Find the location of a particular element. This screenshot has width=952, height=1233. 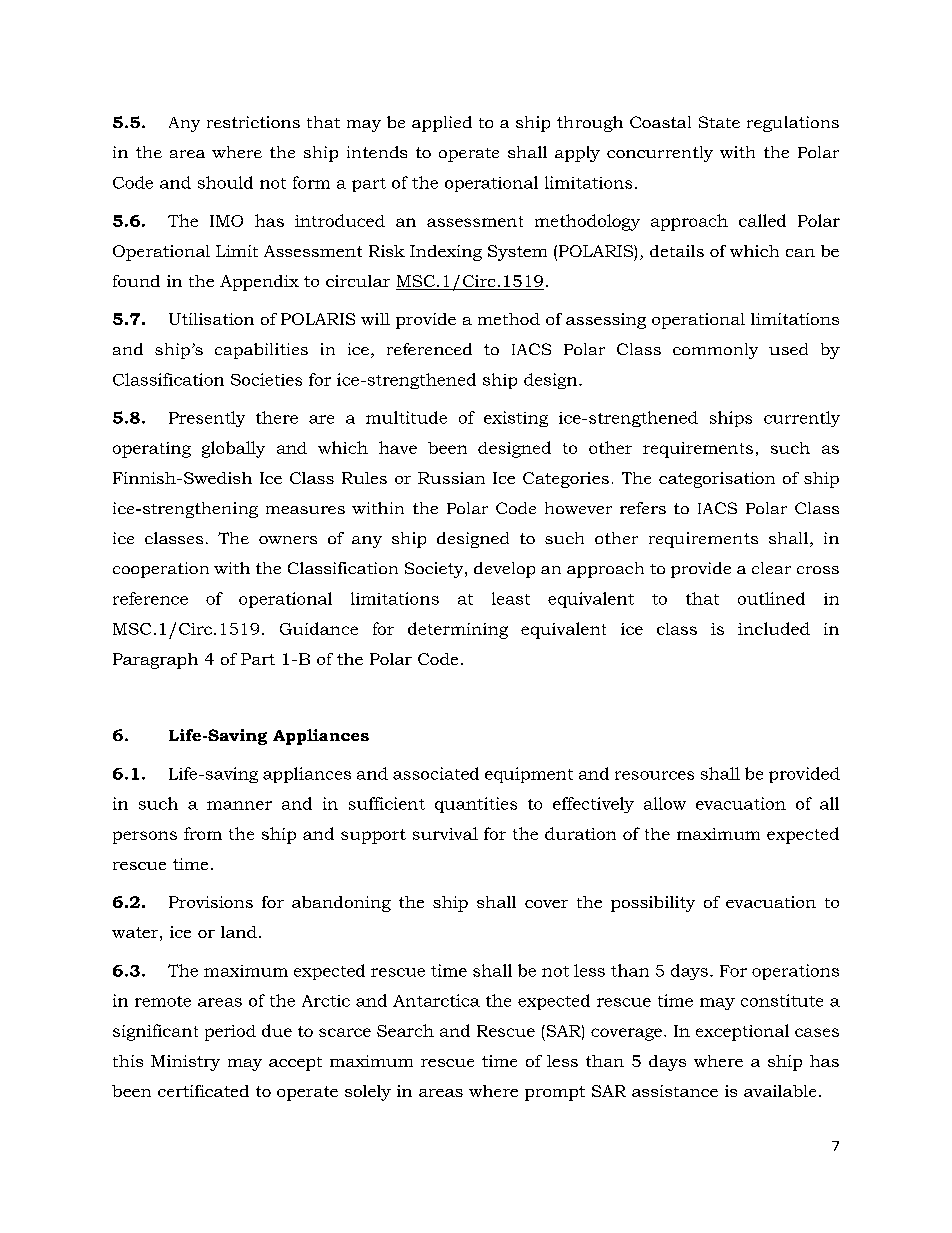

Ministry is located at coordinates (185, 1063).
